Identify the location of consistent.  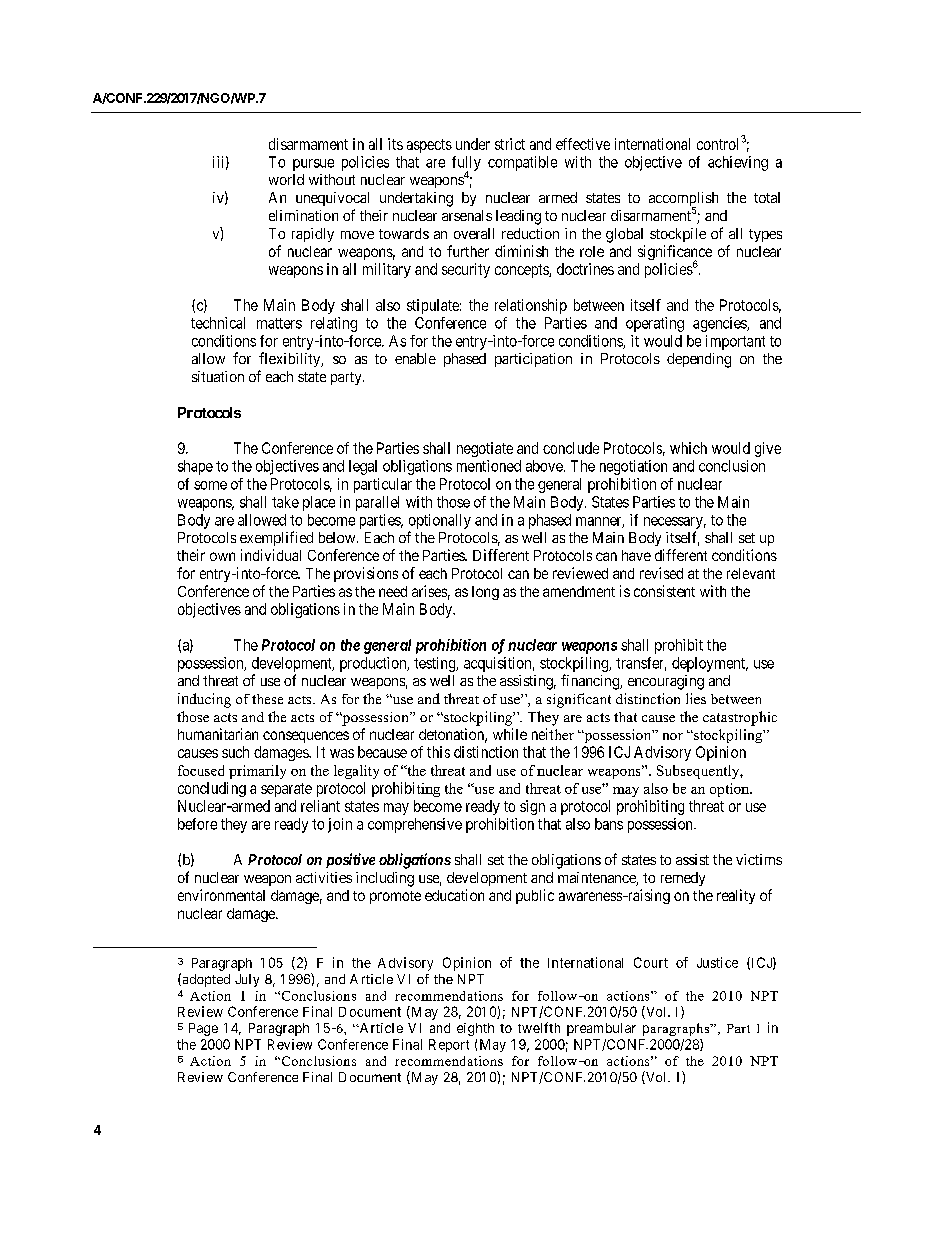
(664, 591).
